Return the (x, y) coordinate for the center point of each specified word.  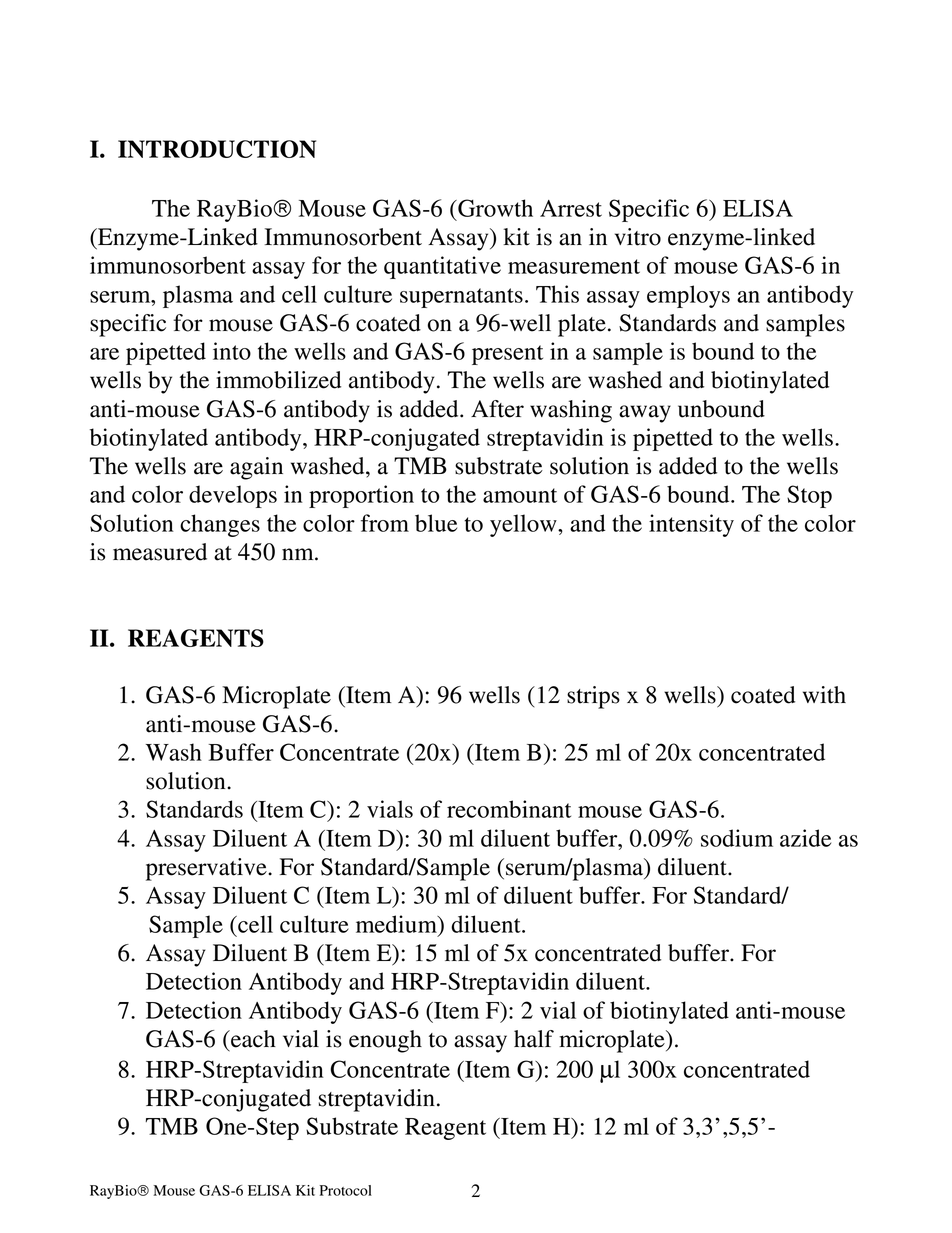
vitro (638, 237)
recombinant (509, 809)
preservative (207, 869)
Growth (494, 208)
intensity (691, 525)
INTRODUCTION (217, 149)
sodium (737, 838)
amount (520, 495)
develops (233, 496)
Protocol (346, 1190)
